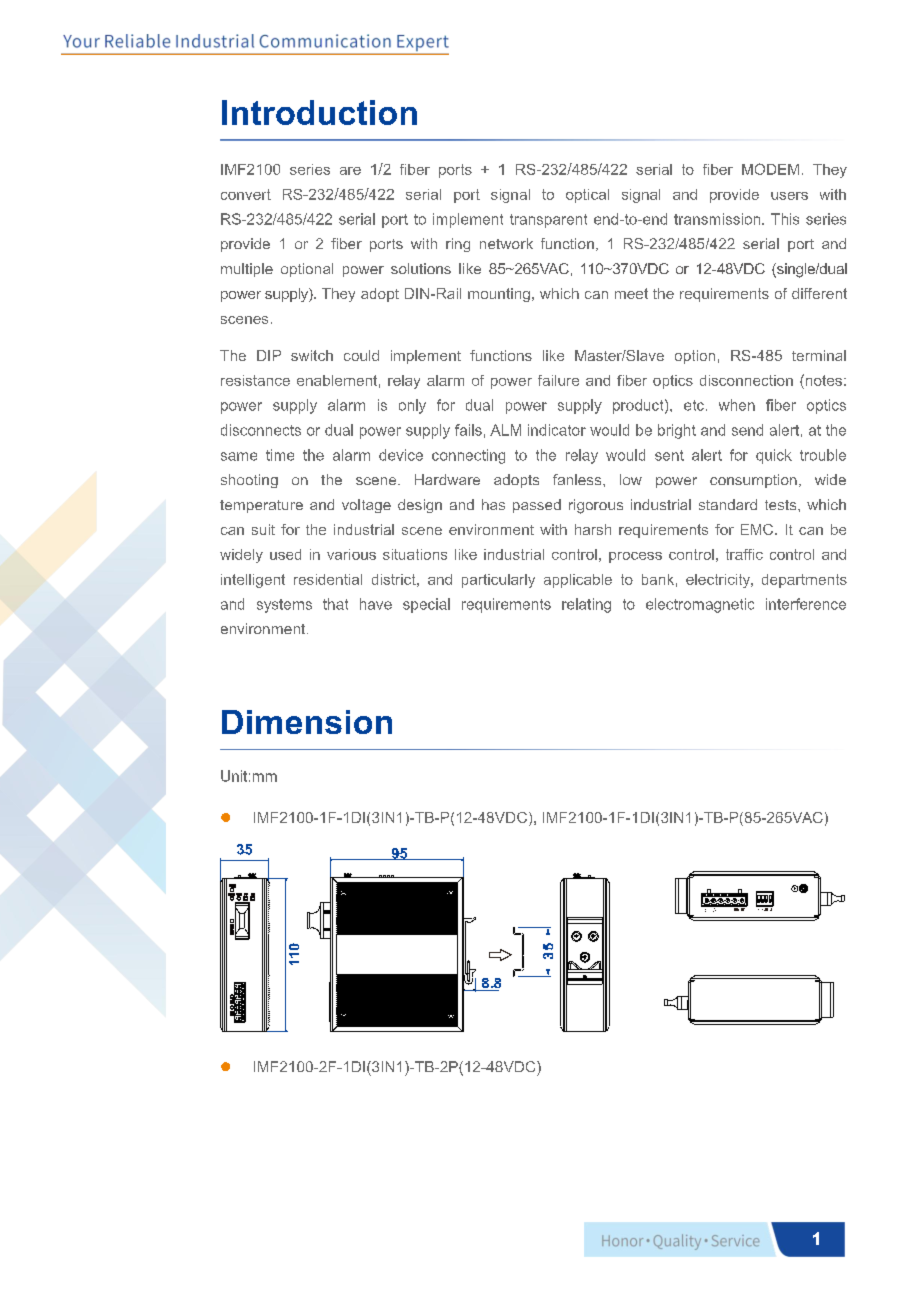  Describe the element at coordinates (307, 722) in the page. I see `Dimension` at that location.
